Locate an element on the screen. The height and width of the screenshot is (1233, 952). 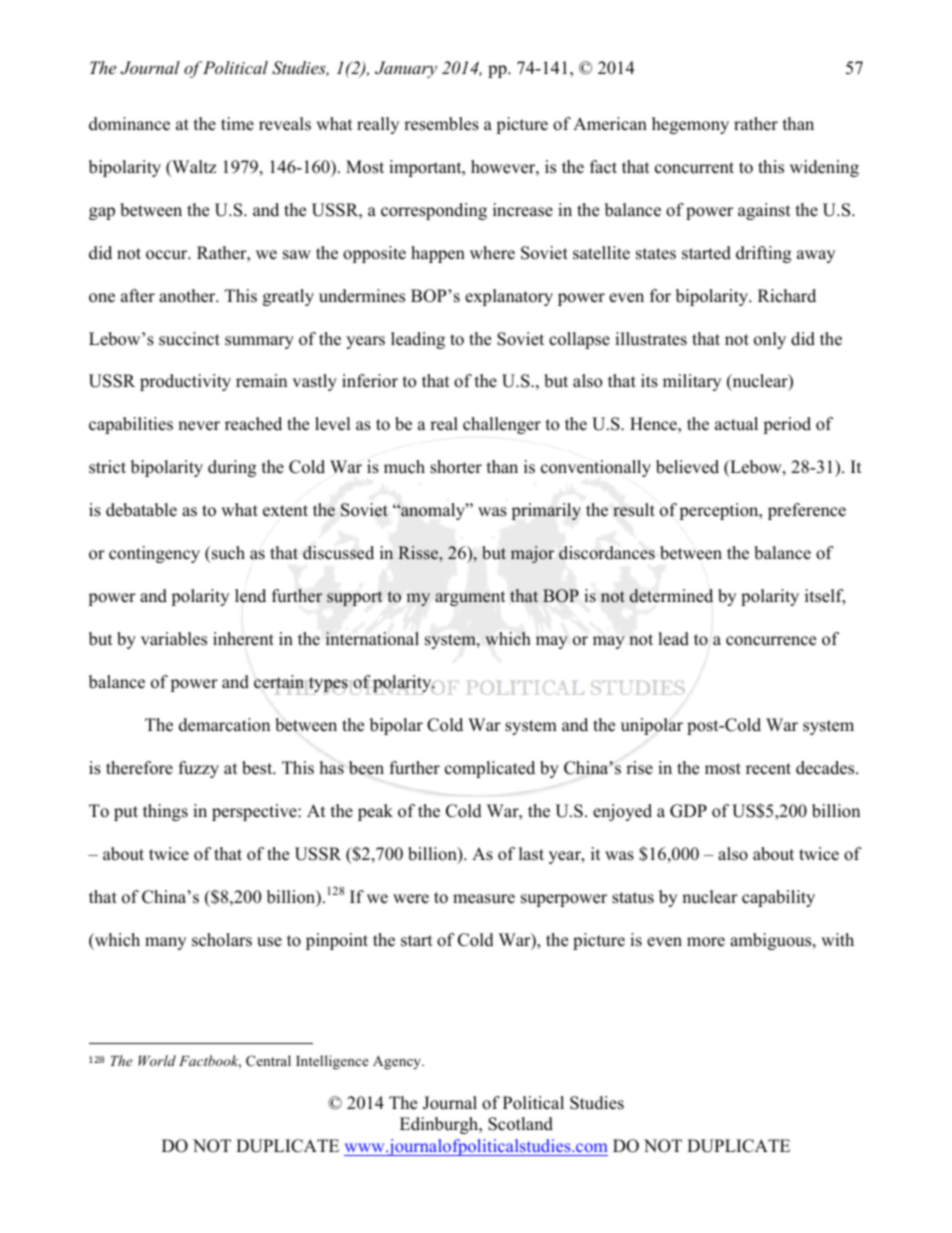
succinct is located at coordinates (189, 339).
